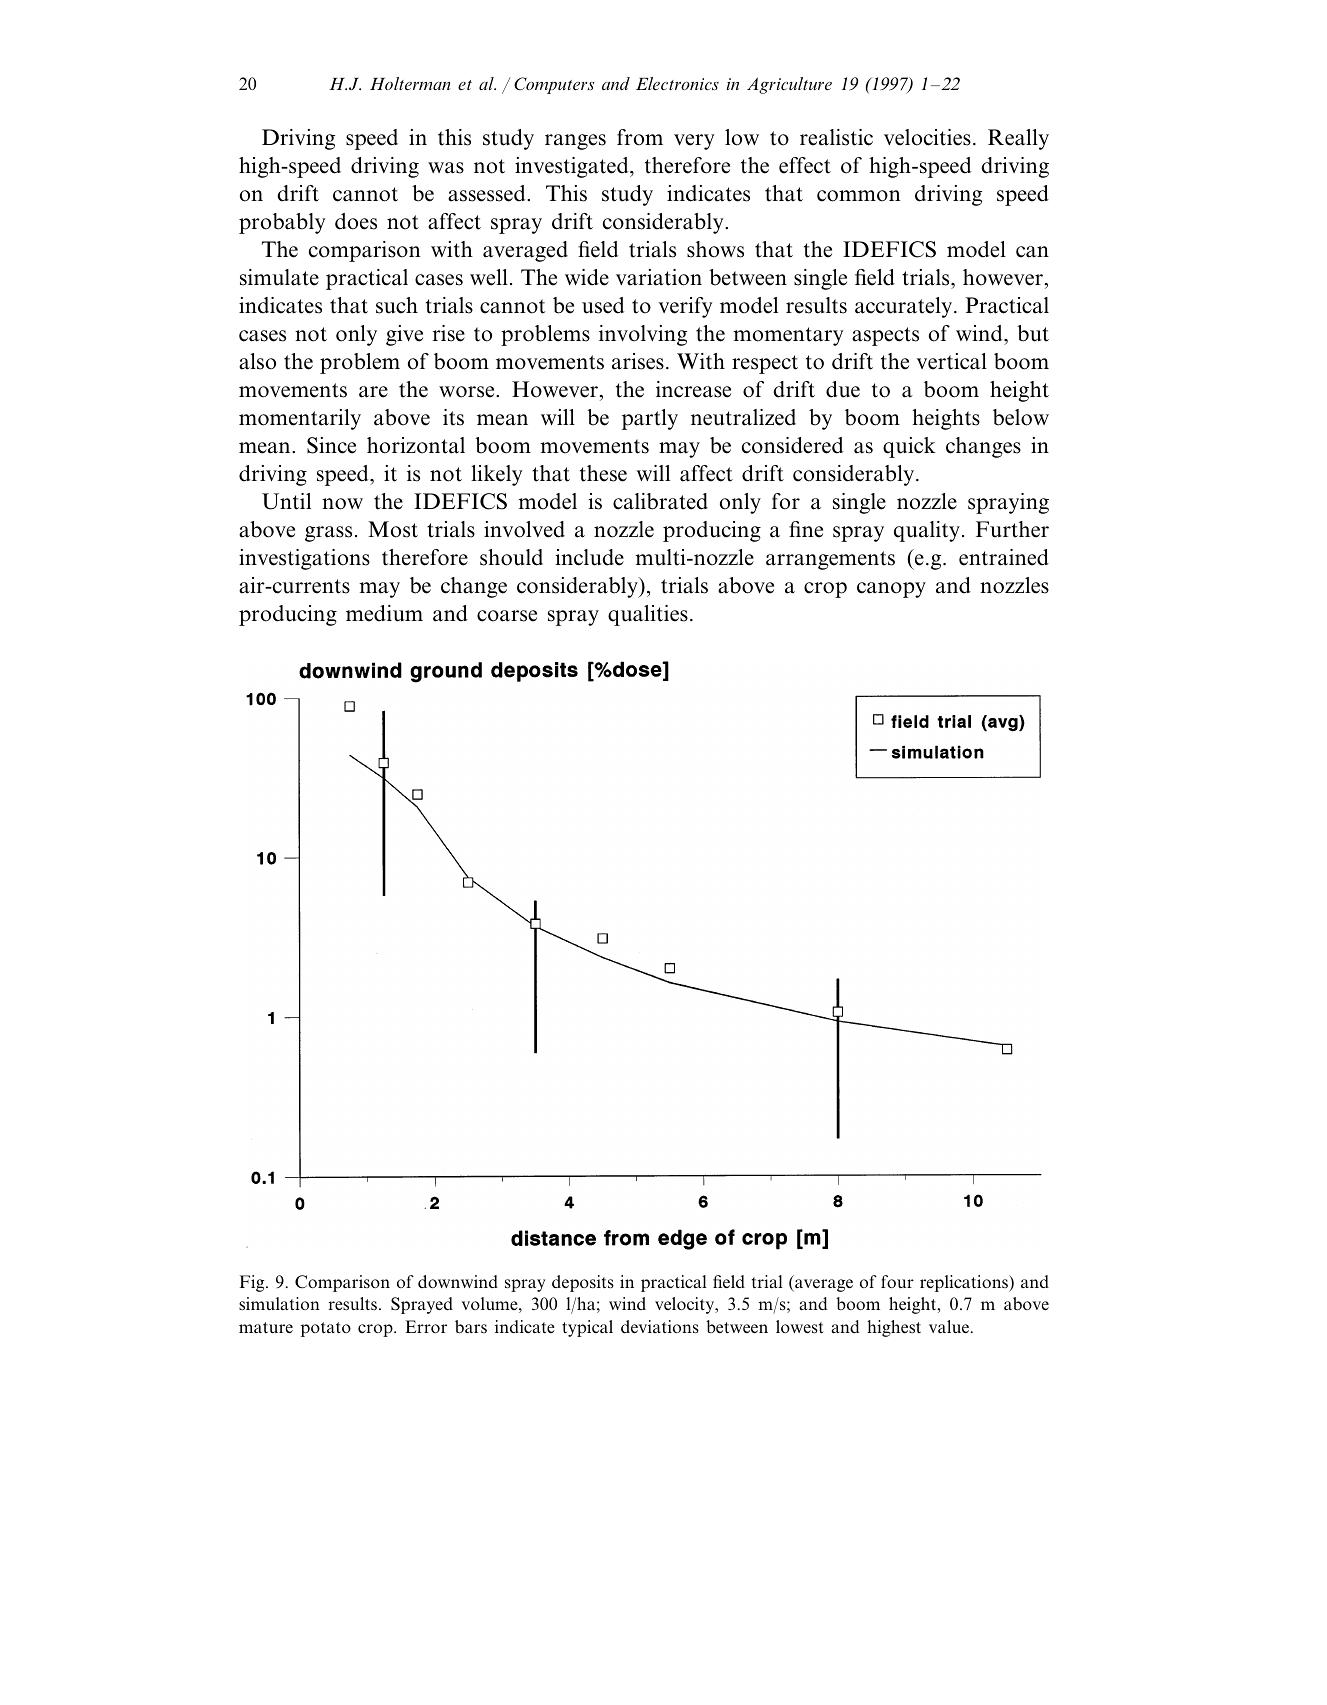 The width and height of the document is (1327, 1705). Describe the element at coordinates (384, 613) in the document. I see `medium` at that location.
